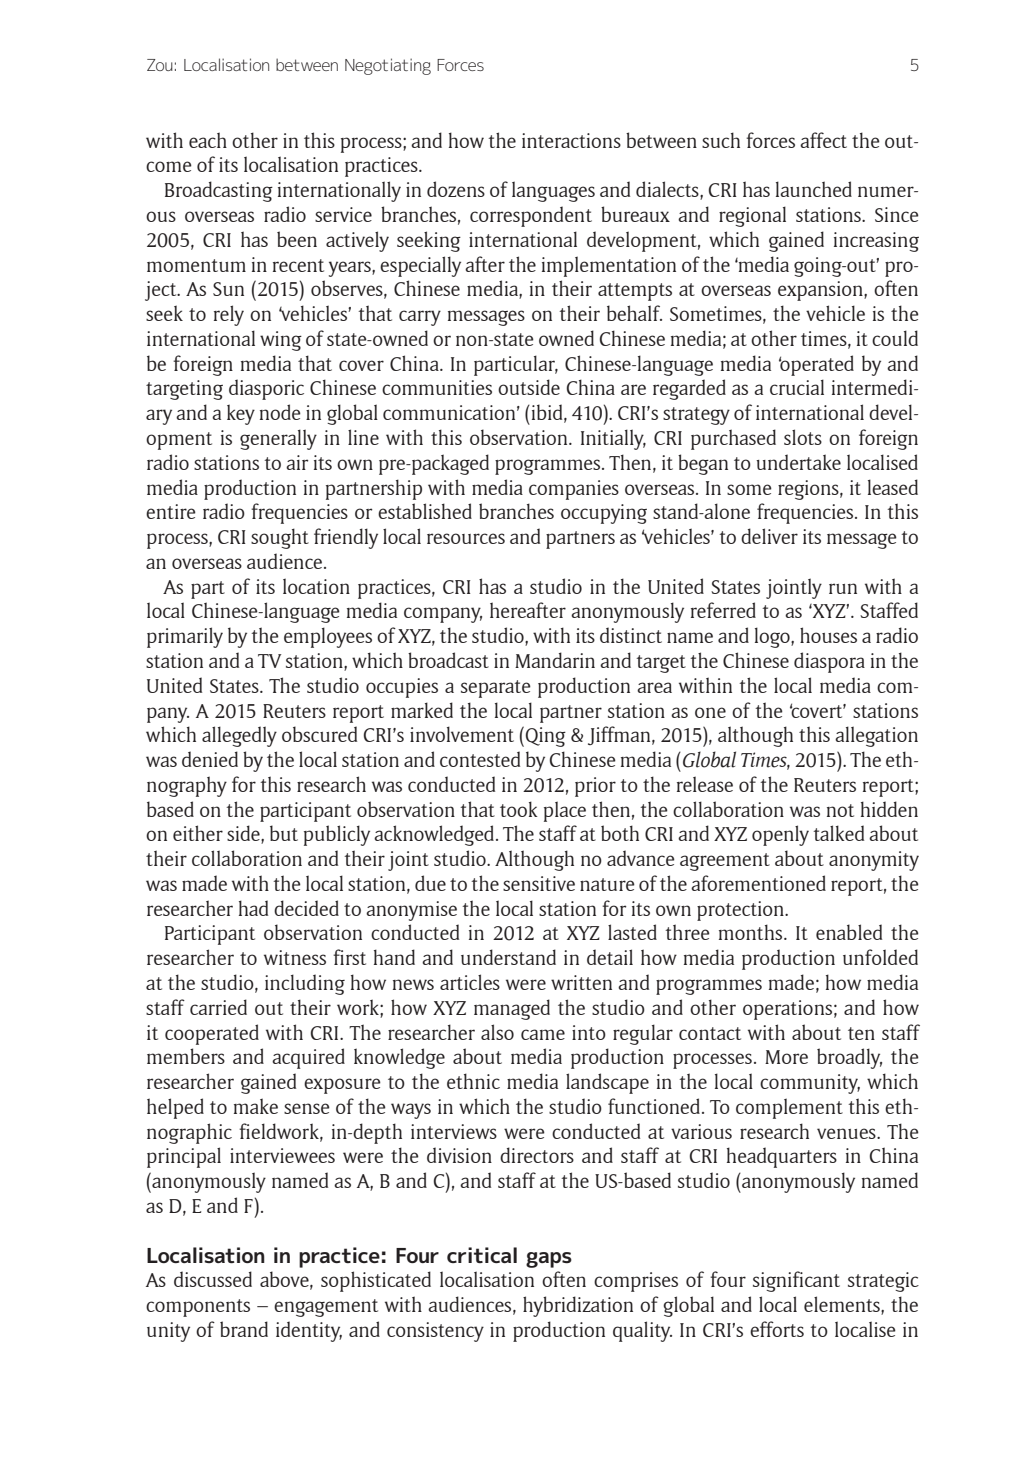 Image resolution: width=1030 pixels, height=1463 pixels. I want to click on sought, so click(280, 538).
